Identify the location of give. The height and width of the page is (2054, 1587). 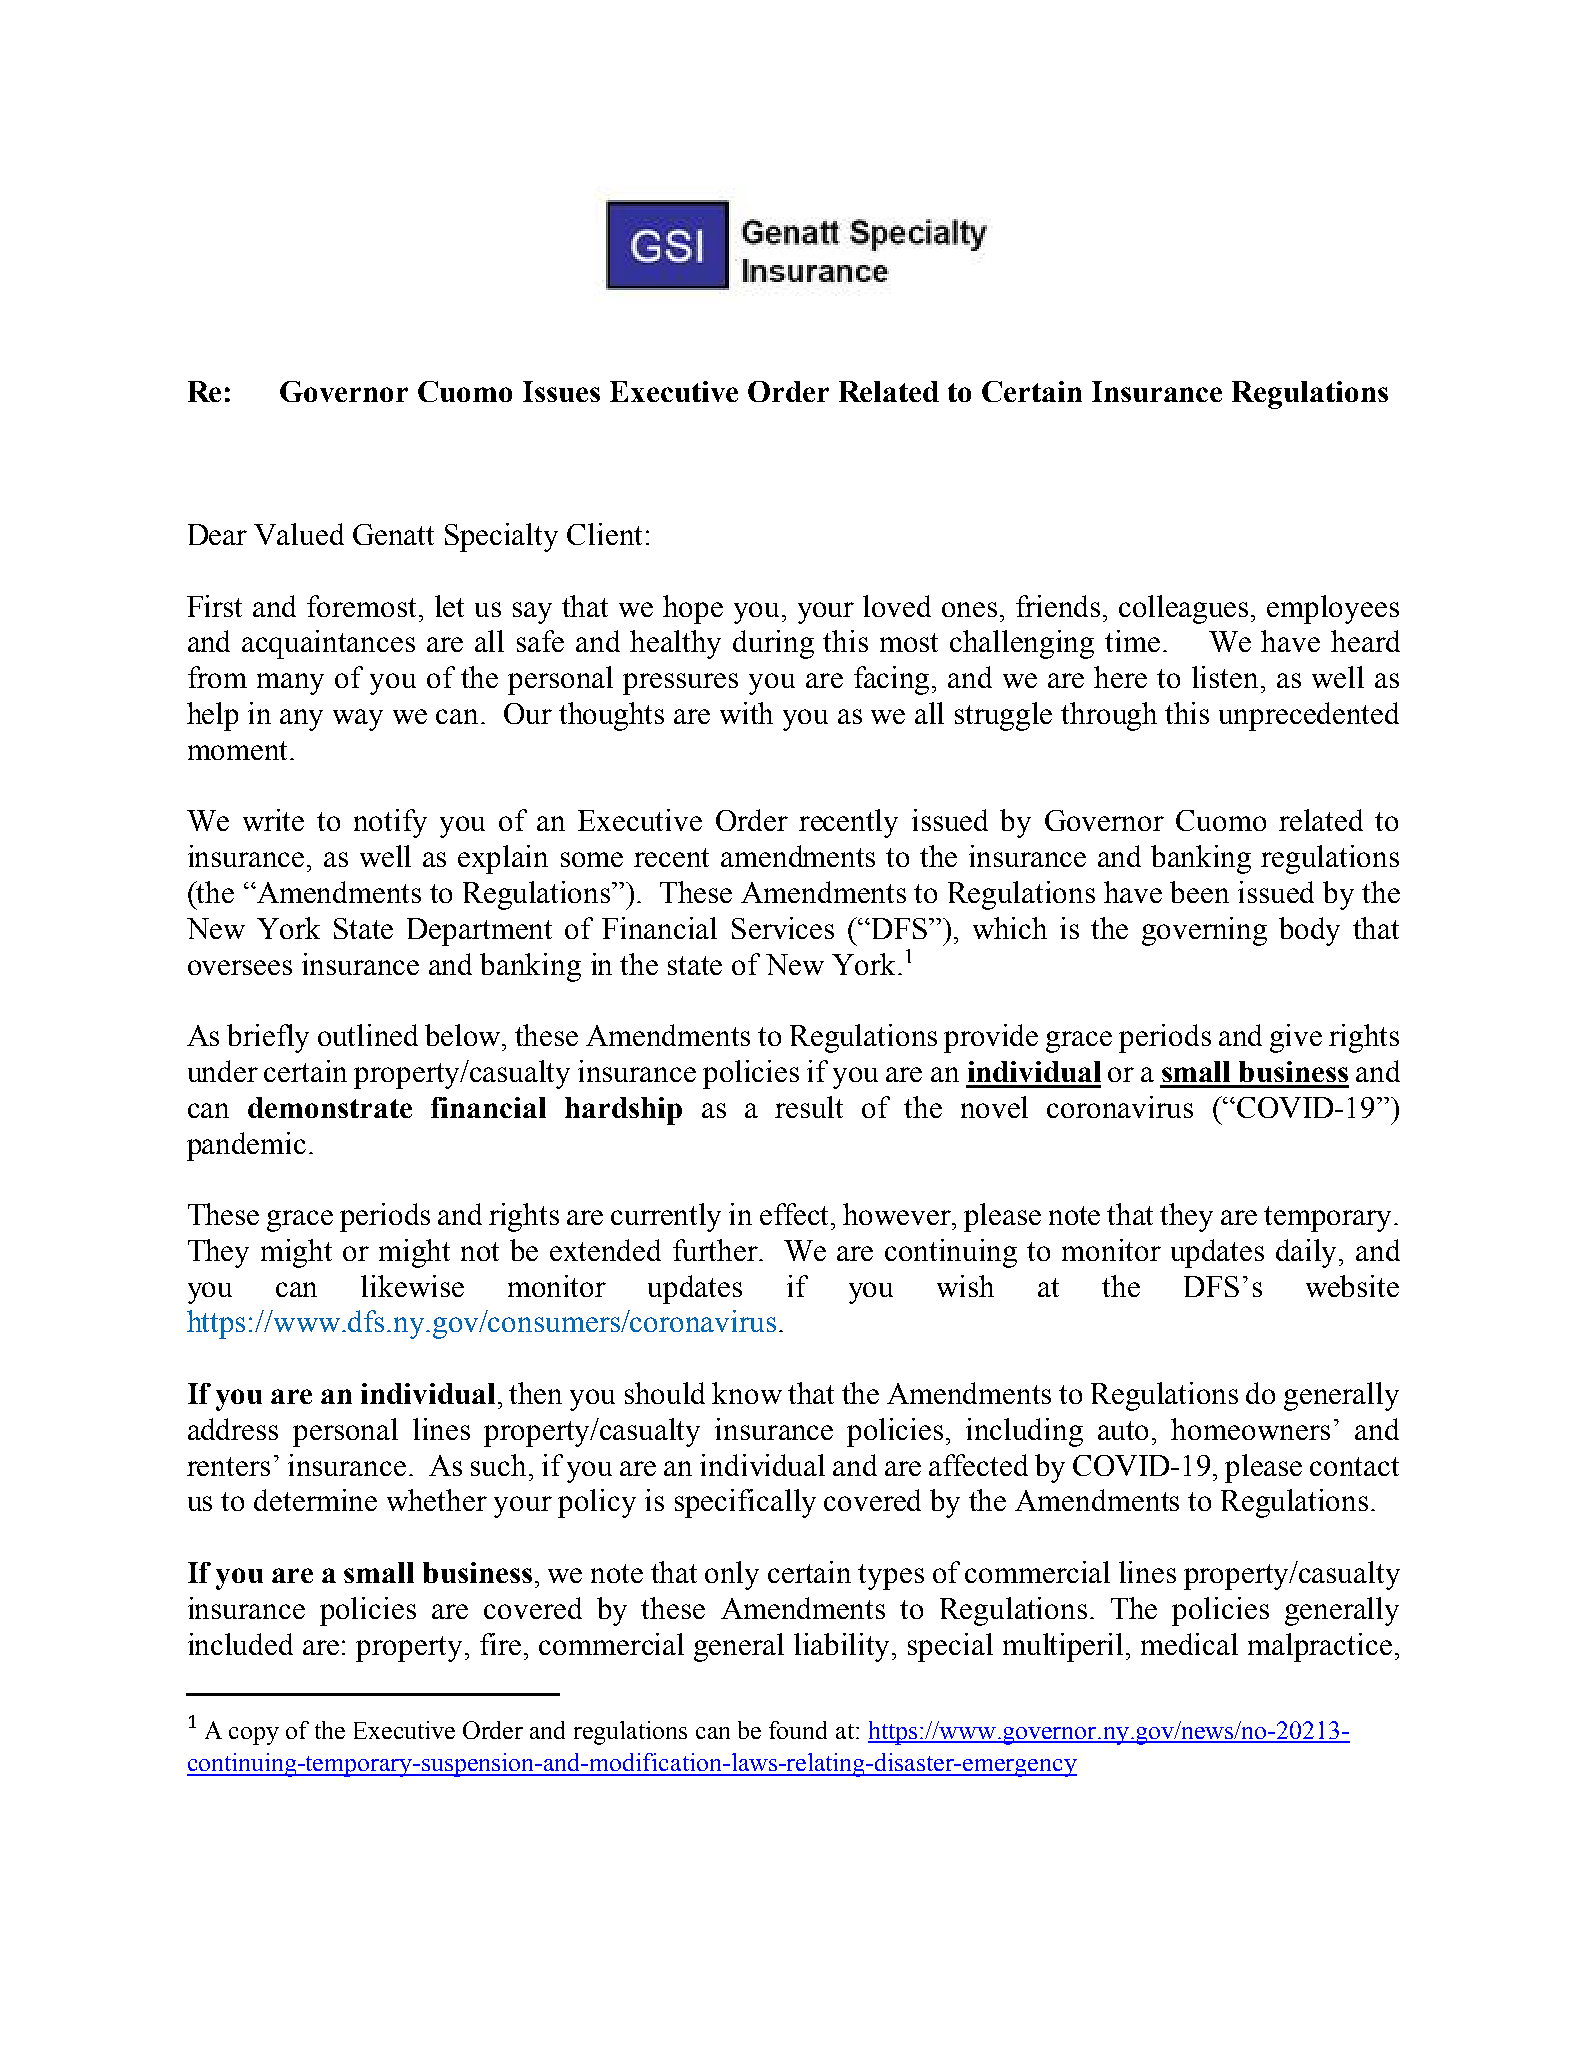
(1296, 1038).
